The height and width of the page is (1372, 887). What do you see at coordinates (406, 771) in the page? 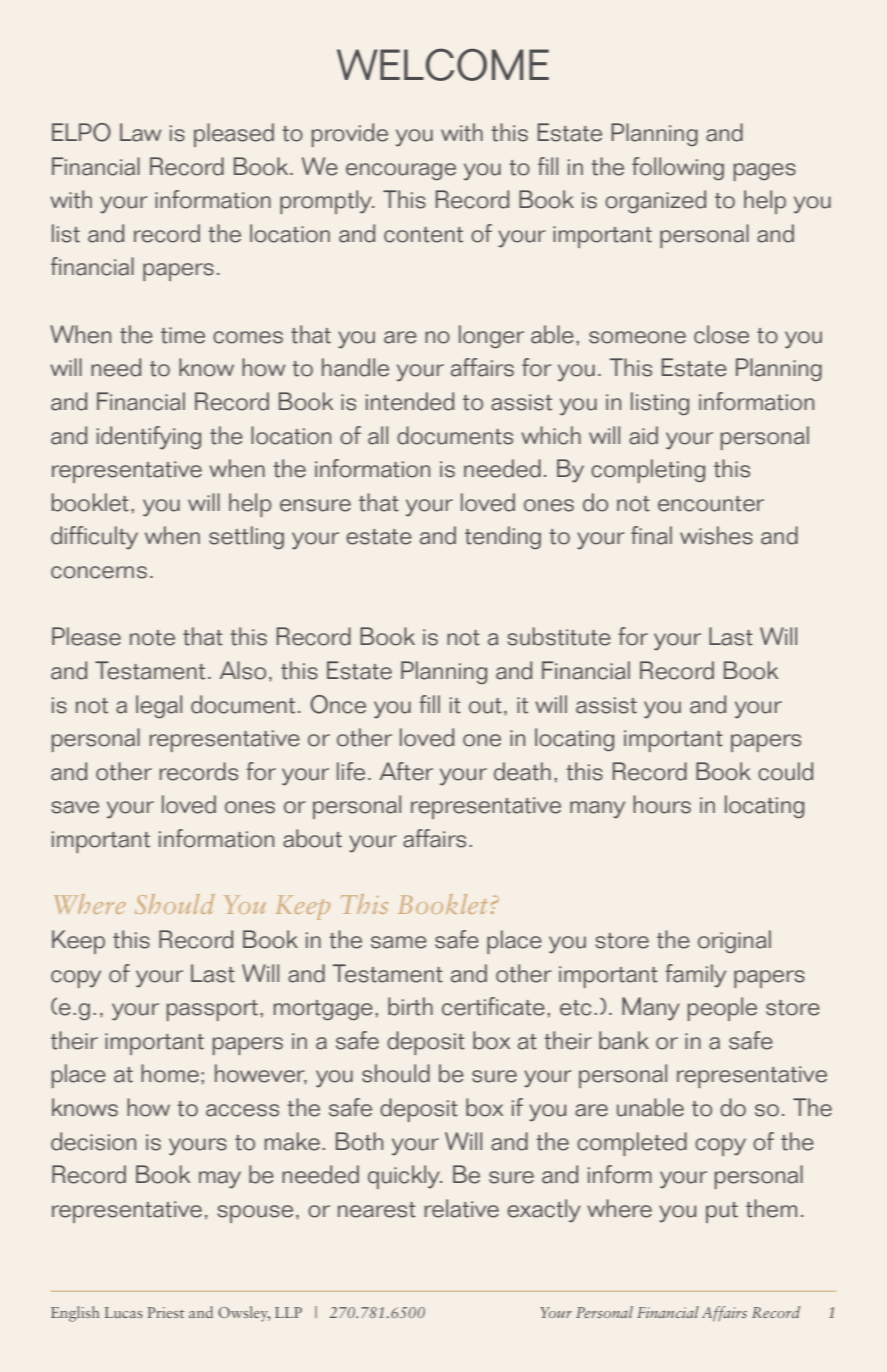
I see `After` at bounding box center [406, 771].
